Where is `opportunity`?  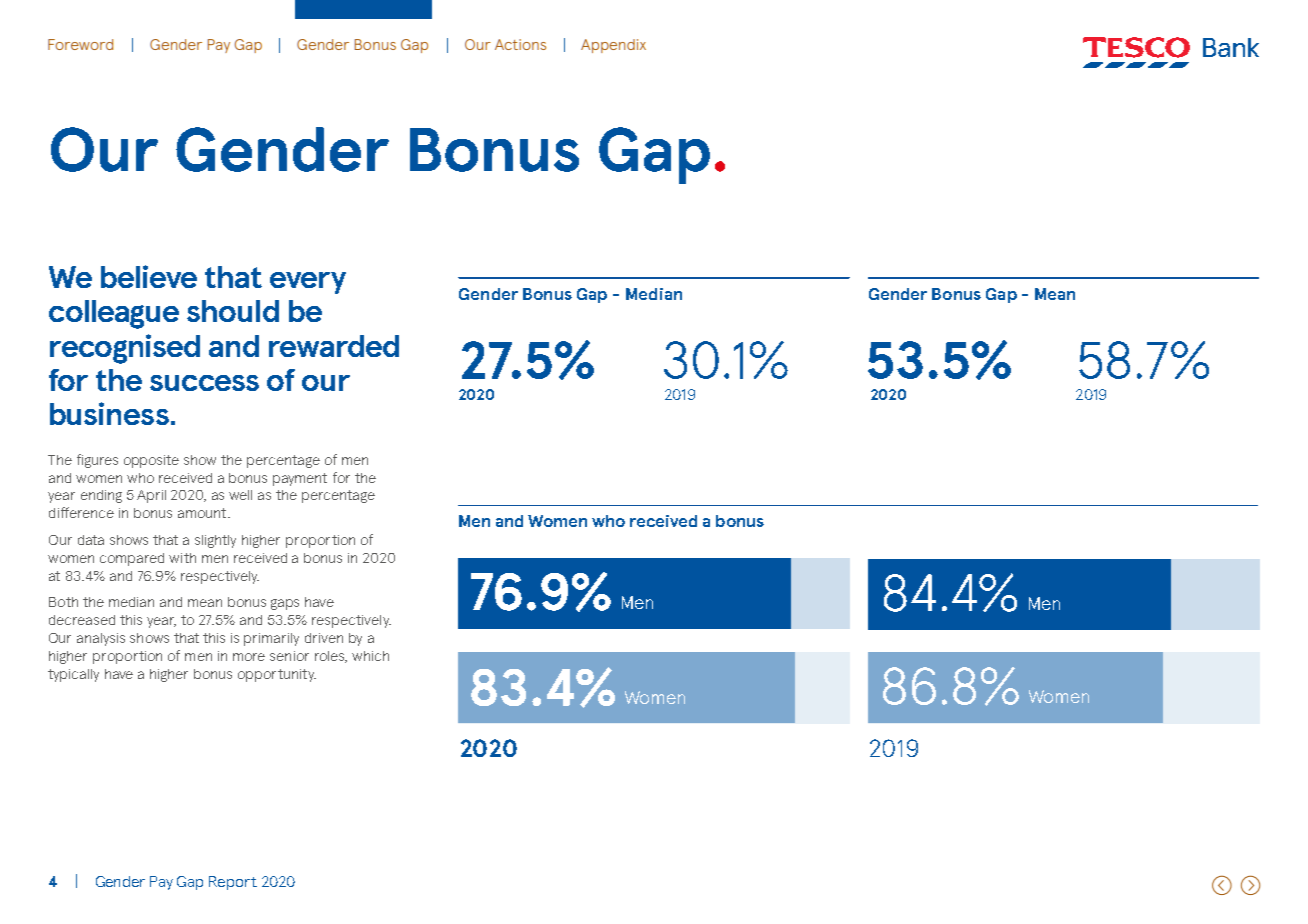
opportunity is located at coordinates (277, 675).
